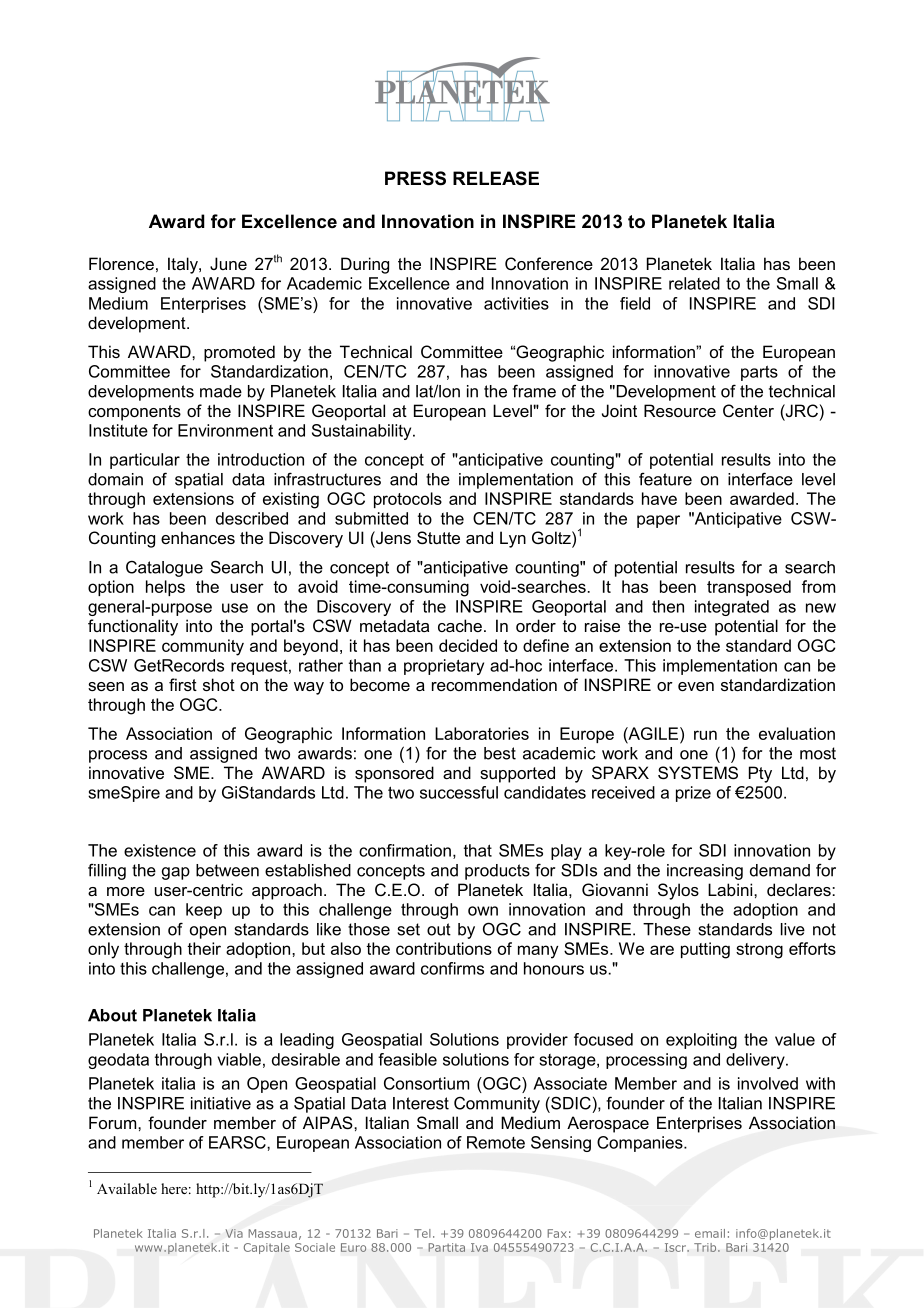  Describe the element at coordinates (184, 265) in the screenshot. I see `Italy` at that location.
